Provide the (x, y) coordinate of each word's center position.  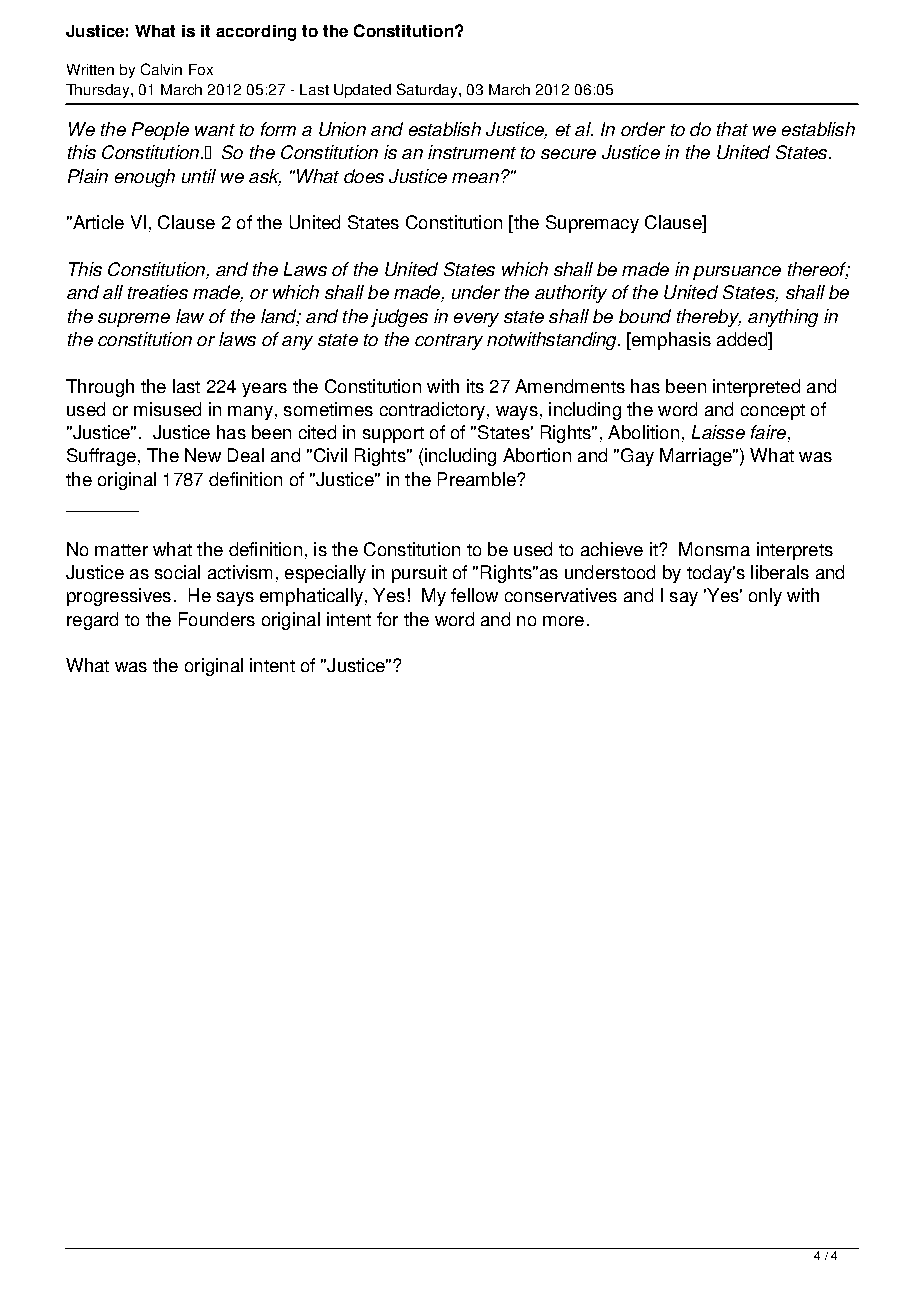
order (643, 129)
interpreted (756, 388)
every (476, 320)
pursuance (737, 273)
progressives (119, 597)
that (732, 129)
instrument (472, 152)
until (199, 176)
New (203, 455)
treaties (158, 292)
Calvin (161, 69)
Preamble (478, 479)
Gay (636, 457)
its (475, 386)
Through (100, 388)
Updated (362, 91)
